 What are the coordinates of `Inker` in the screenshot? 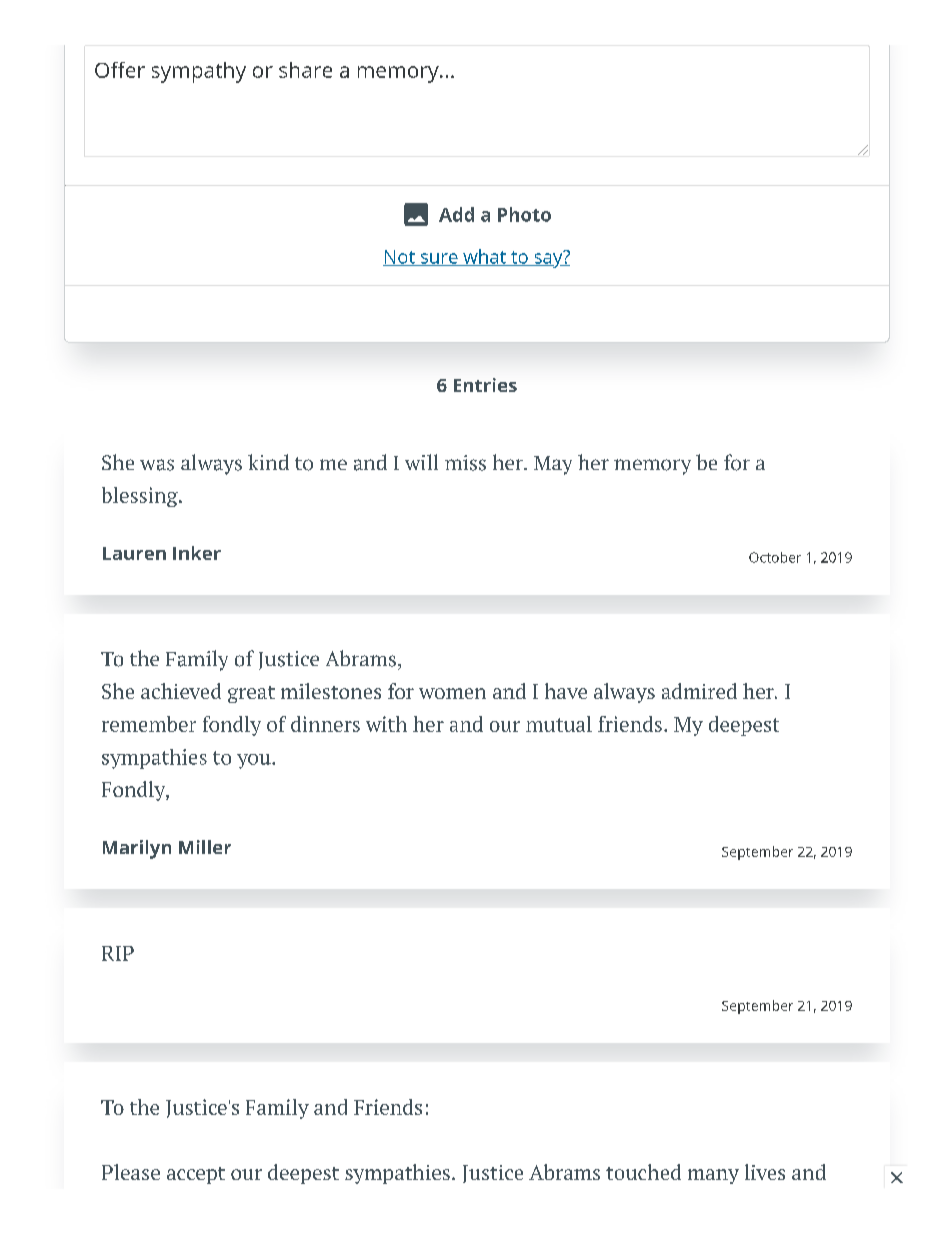 It's located at (197, 553).
